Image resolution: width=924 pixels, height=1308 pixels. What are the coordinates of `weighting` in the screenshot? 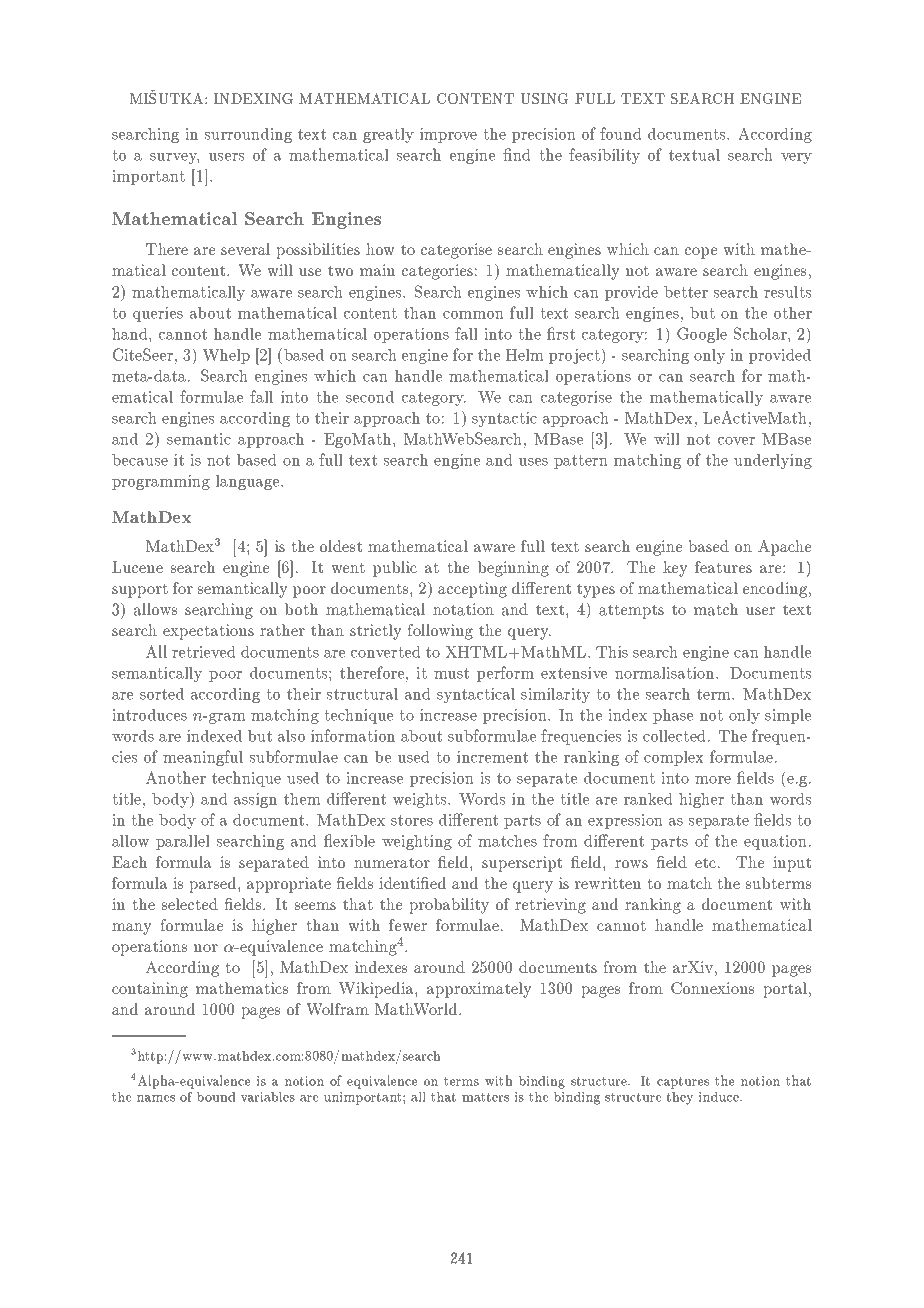 It's located at (417, 842).
